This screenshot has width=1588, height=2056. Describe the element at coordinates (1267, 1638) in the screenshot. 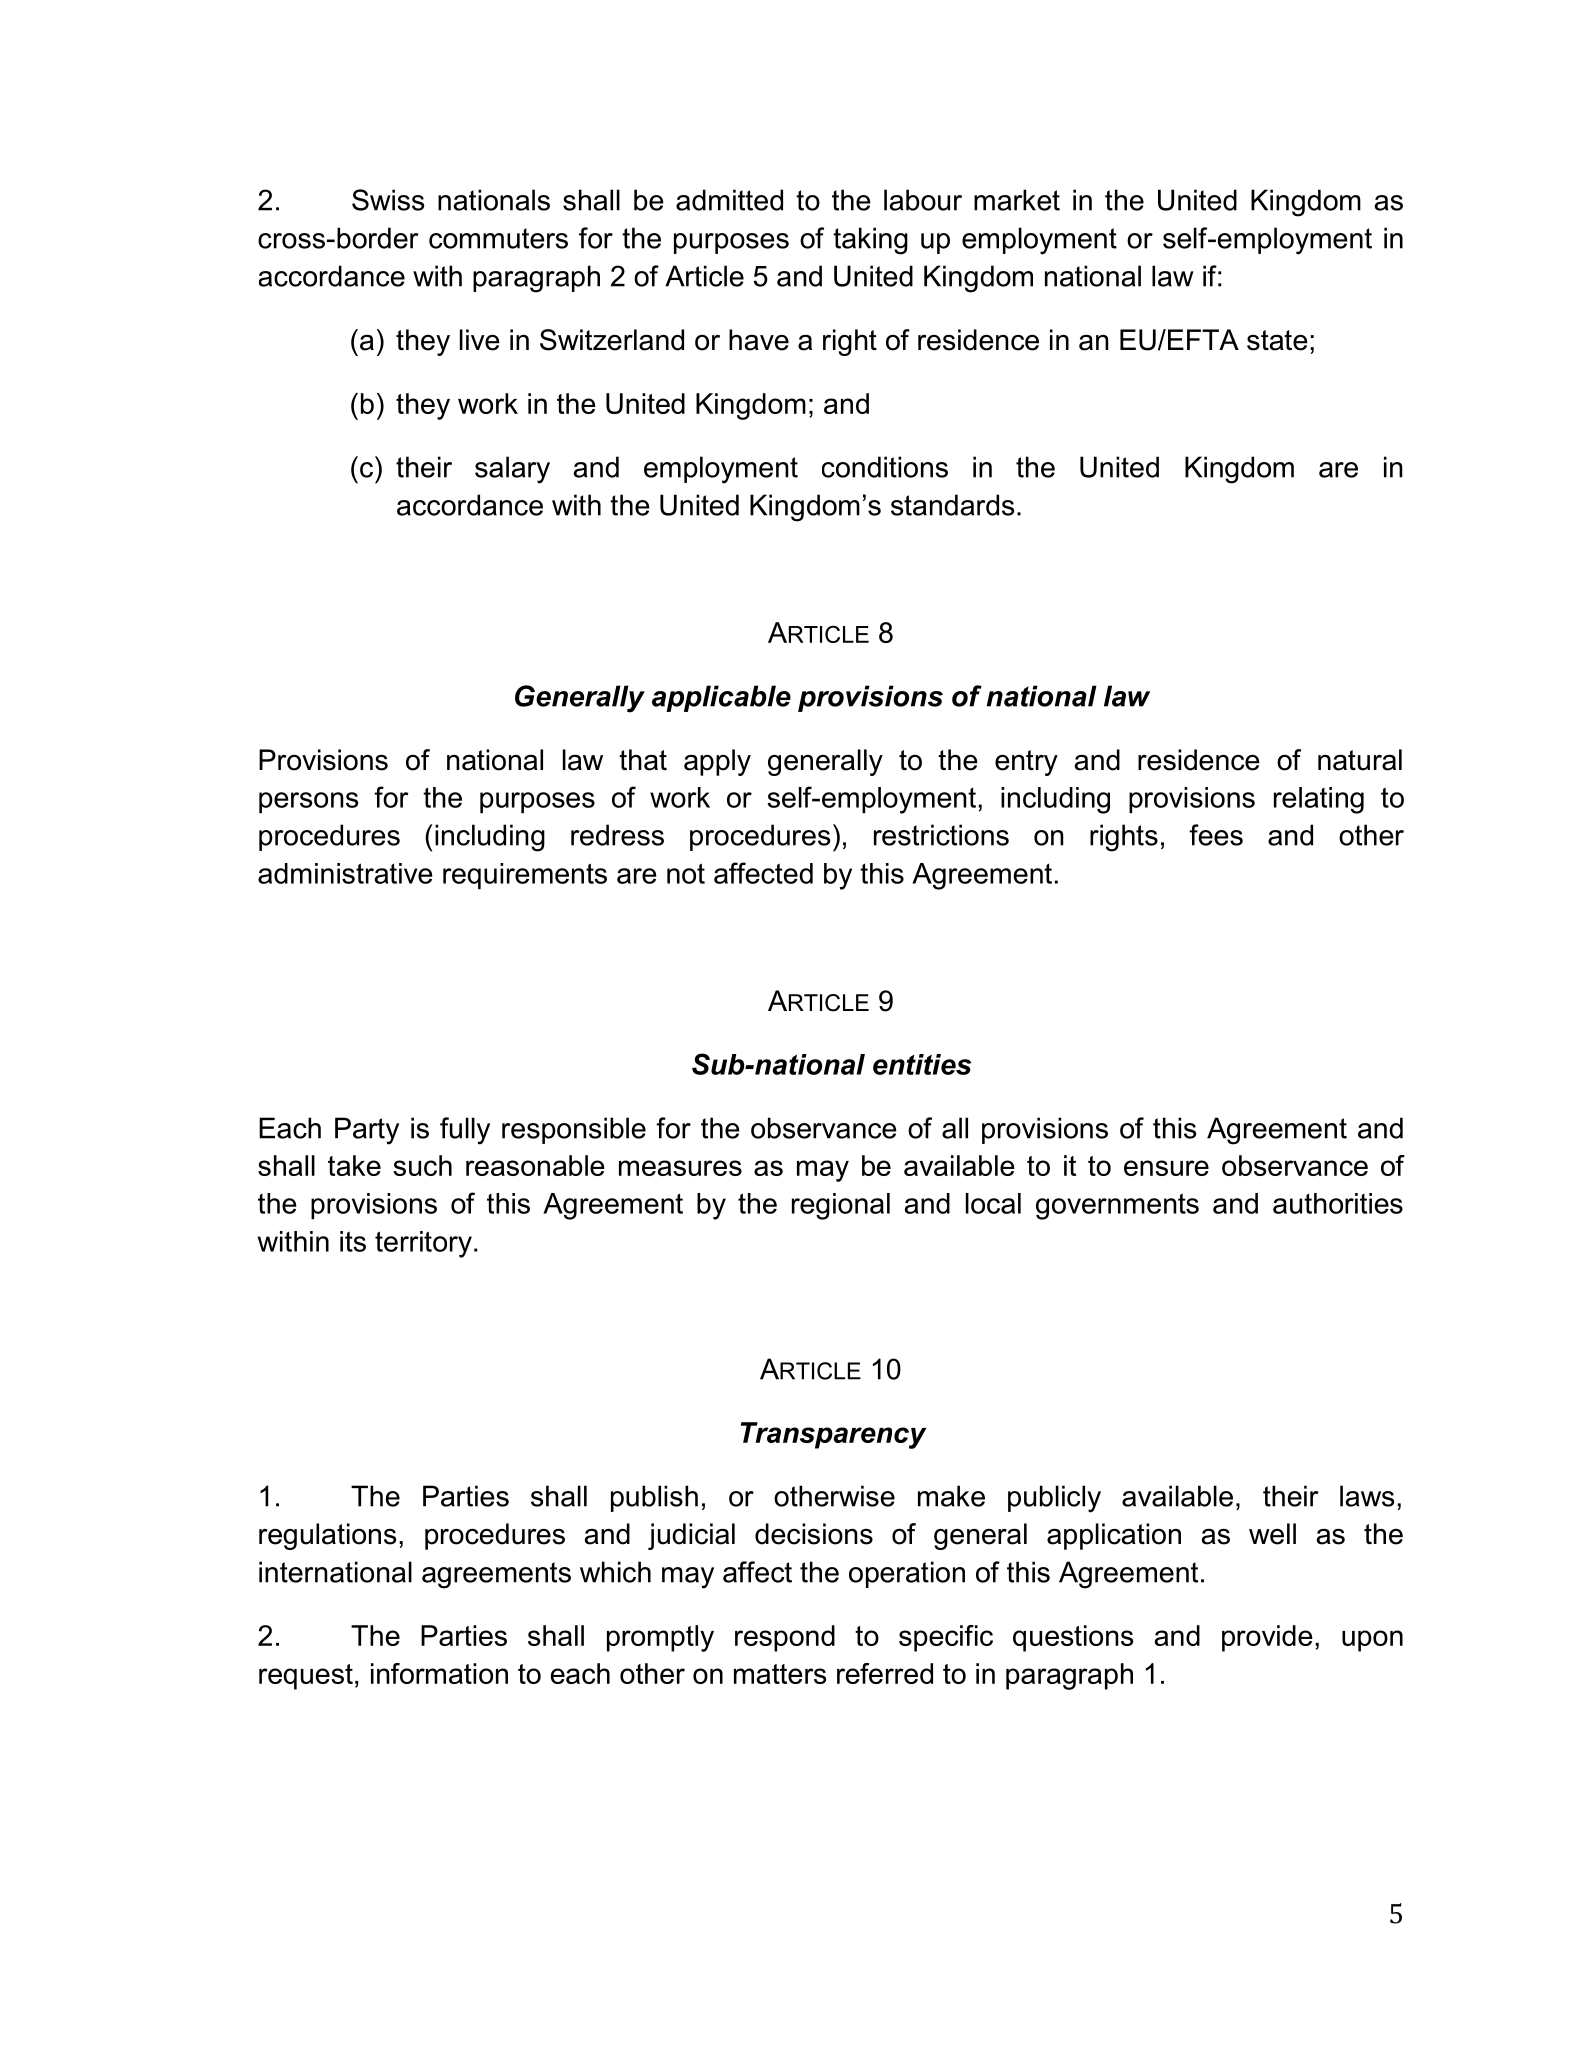

I see `provide` at that location.
